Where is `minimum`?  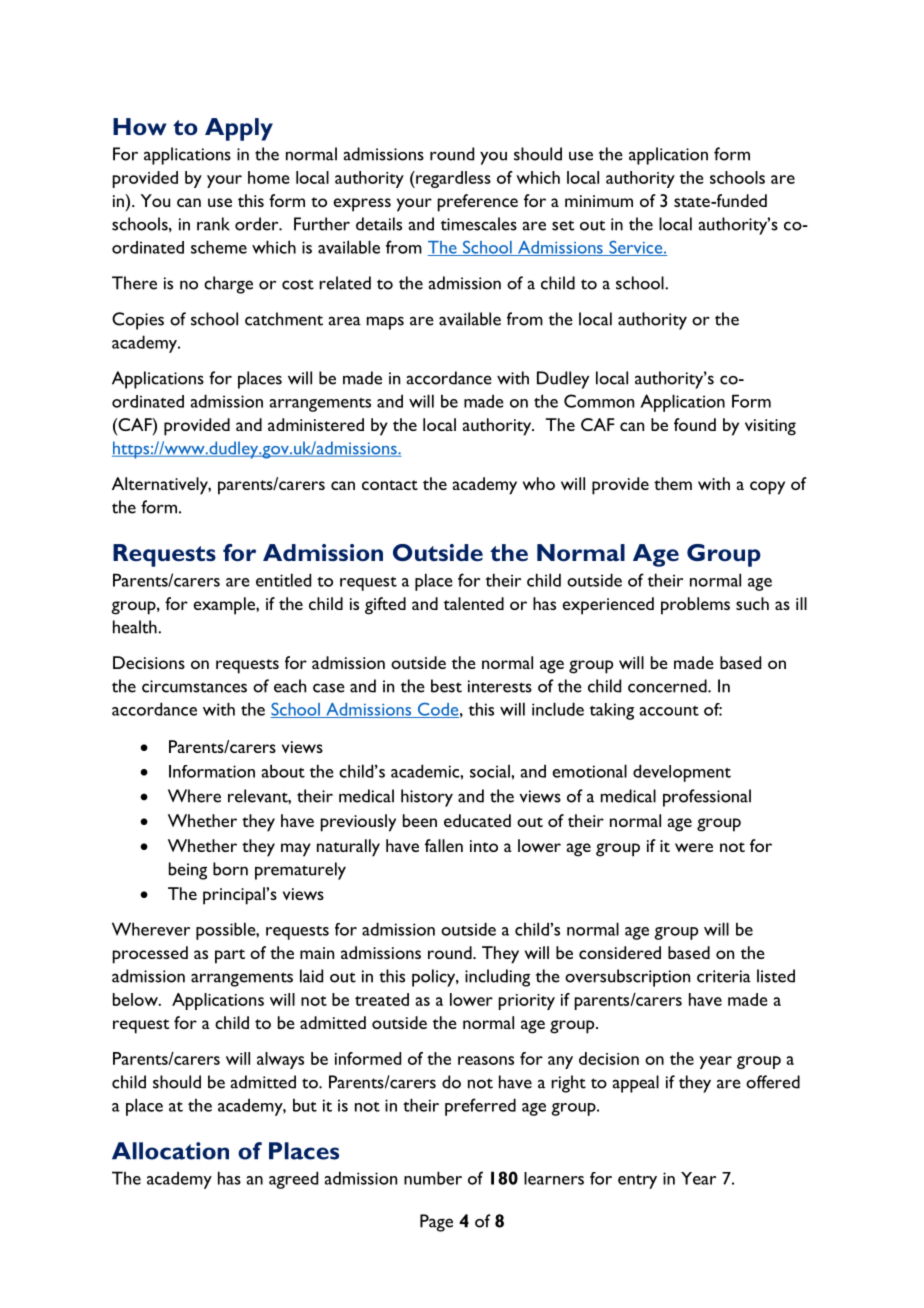 minimum is located at coordinates (599, 201).
